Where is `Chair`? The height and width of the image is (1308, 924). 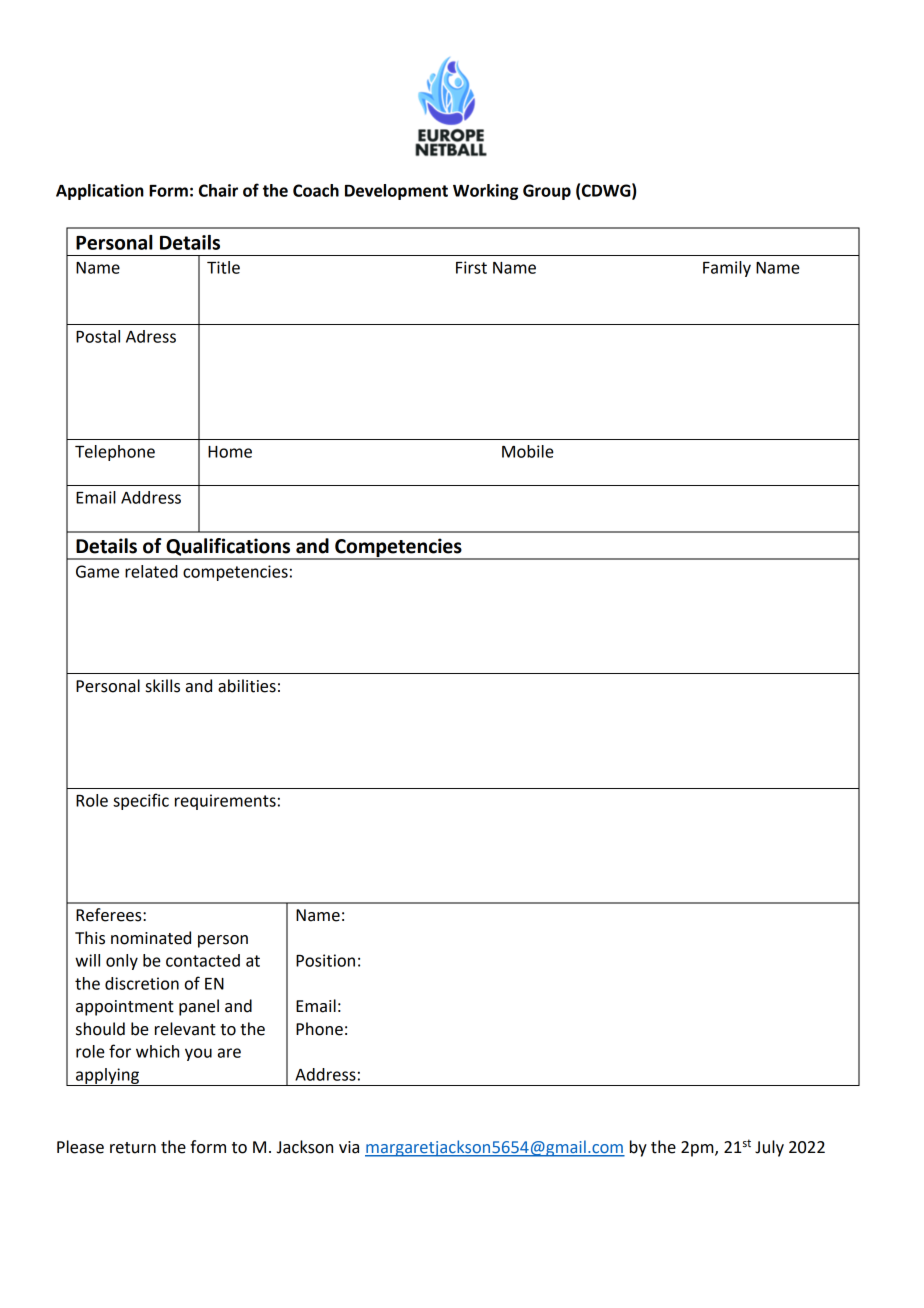 Chair is located at coordinates (218, 190).
